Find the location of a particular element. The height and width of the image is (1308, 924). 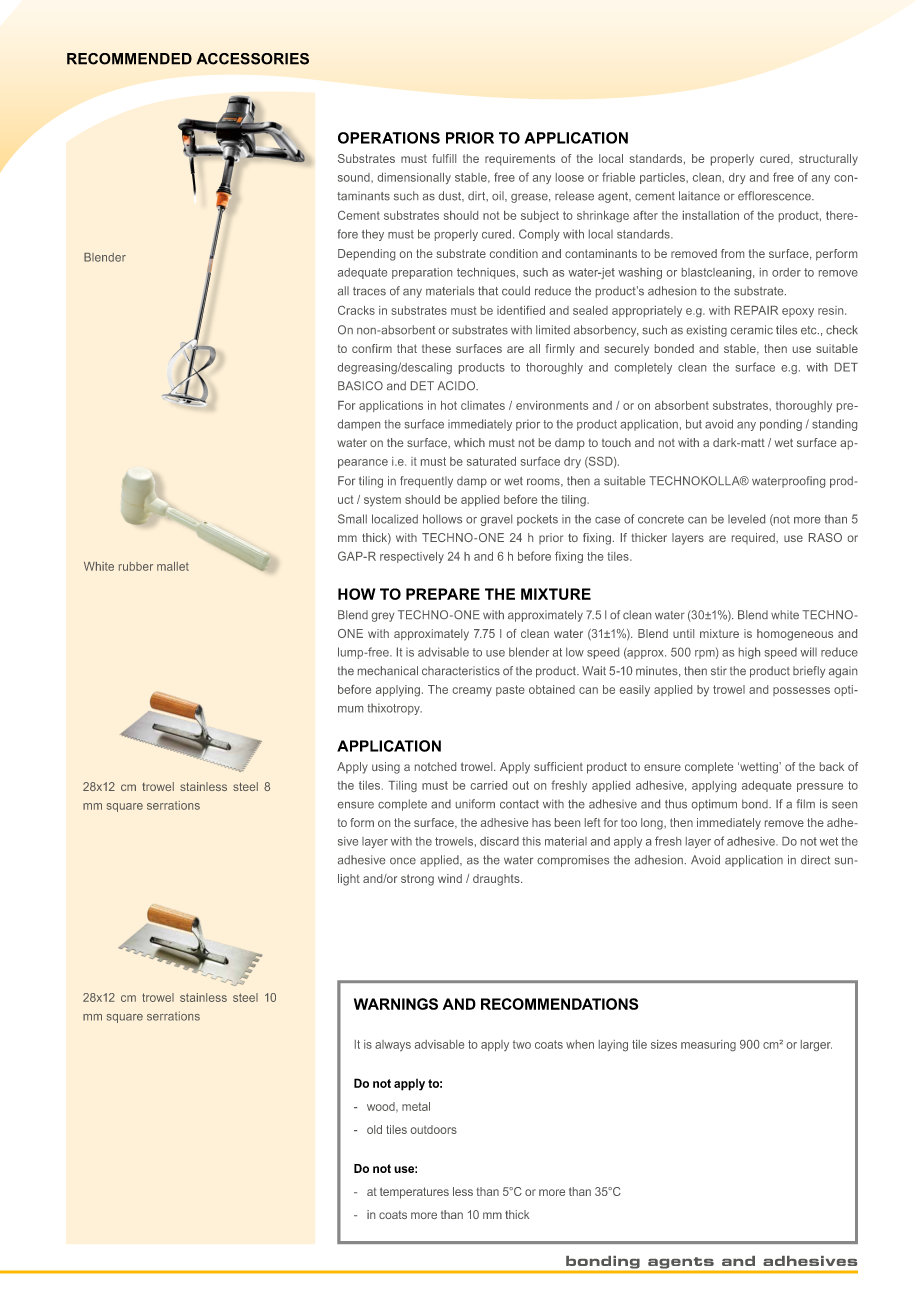

structurally is located at coordinates (828, 160).
